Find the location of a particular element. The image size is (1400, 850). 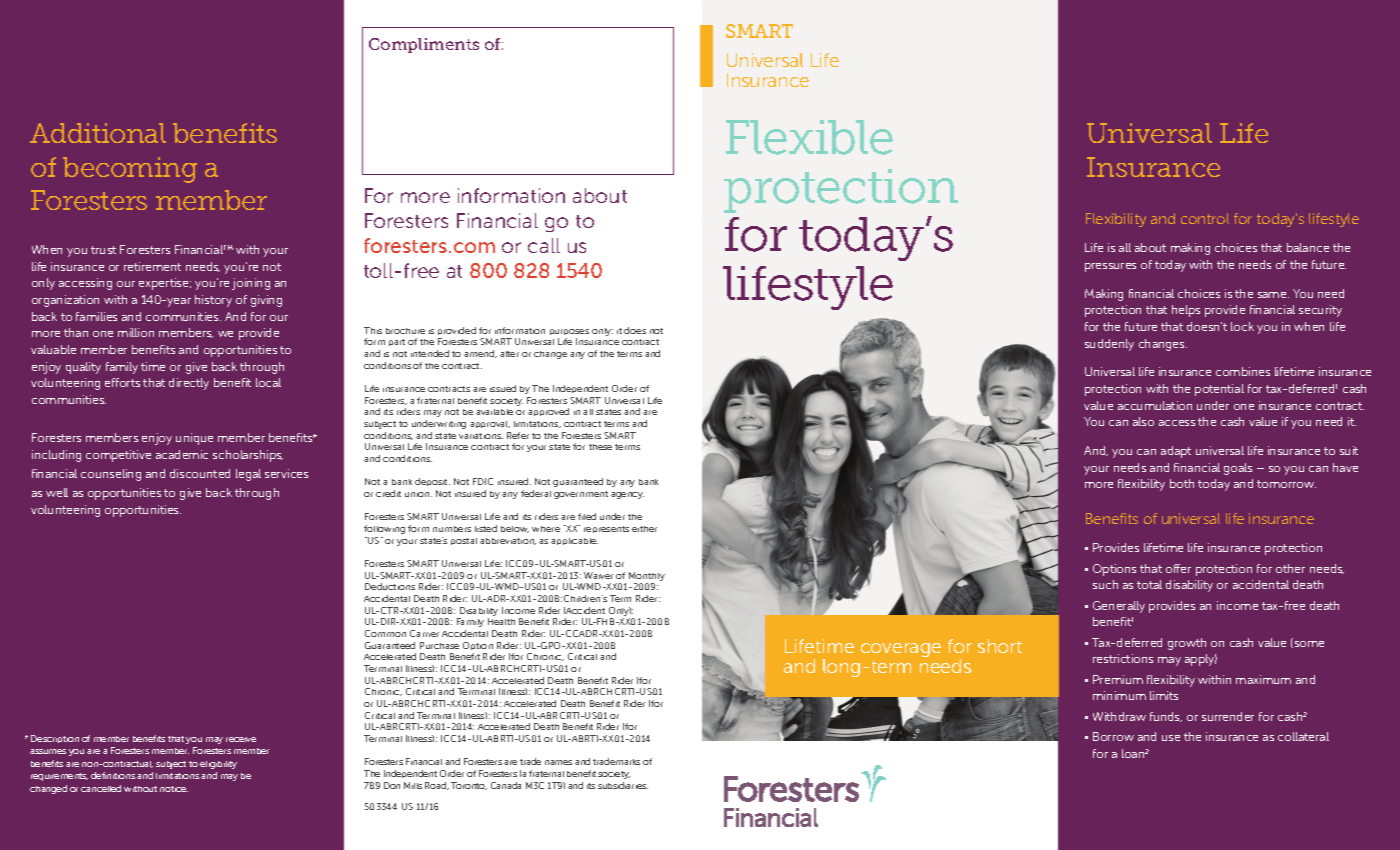

helps is located at coordinates (1186, 311).
